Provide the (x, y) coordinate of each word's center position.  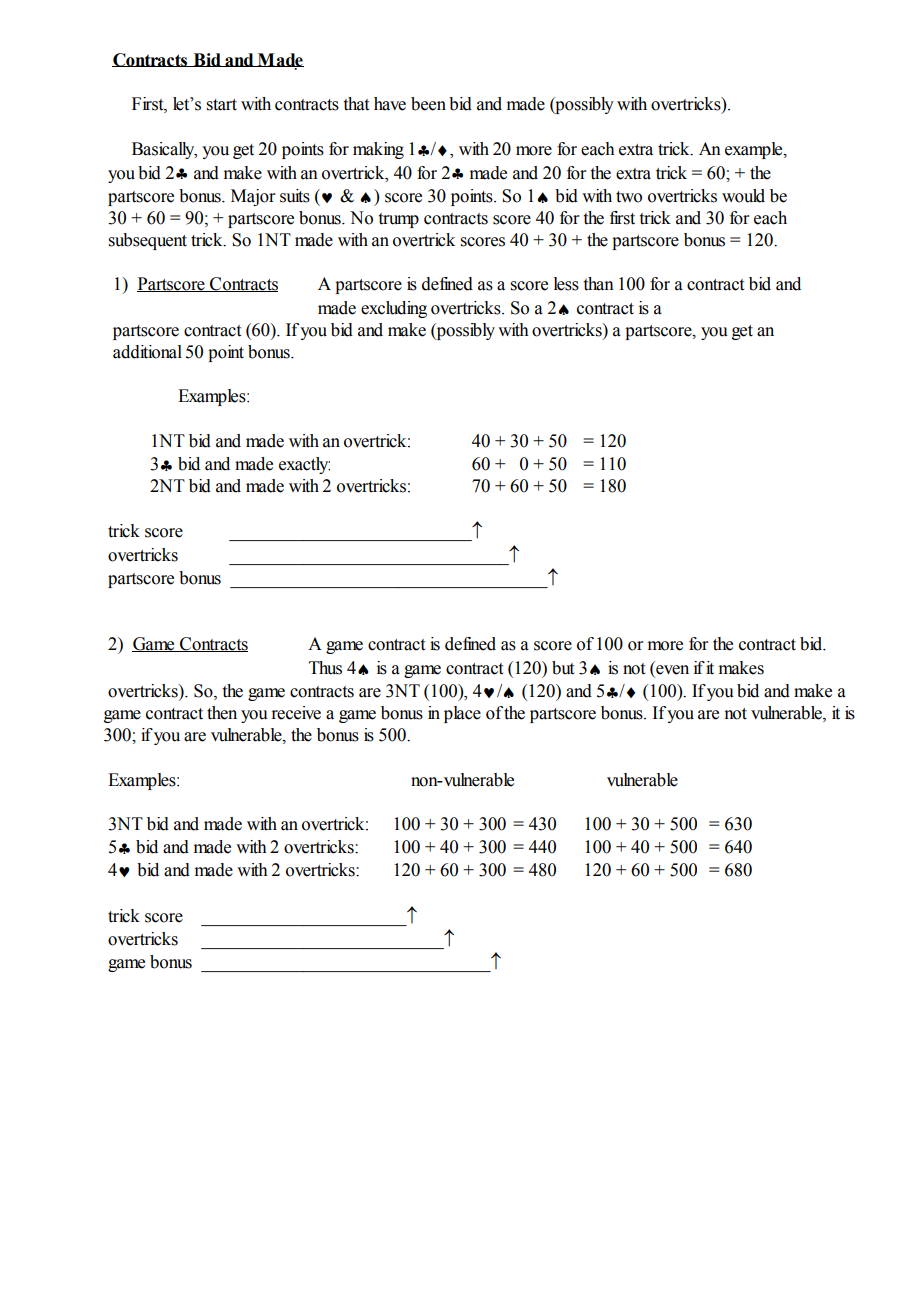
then (222, 713)
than (599, 284)
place (462, 714)
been (428, 104)
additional (147, 352)
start (222, 105)
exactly (304, 465)
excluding (394, 309)
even (672, 670)
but (563, 668)
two (629, 197)
